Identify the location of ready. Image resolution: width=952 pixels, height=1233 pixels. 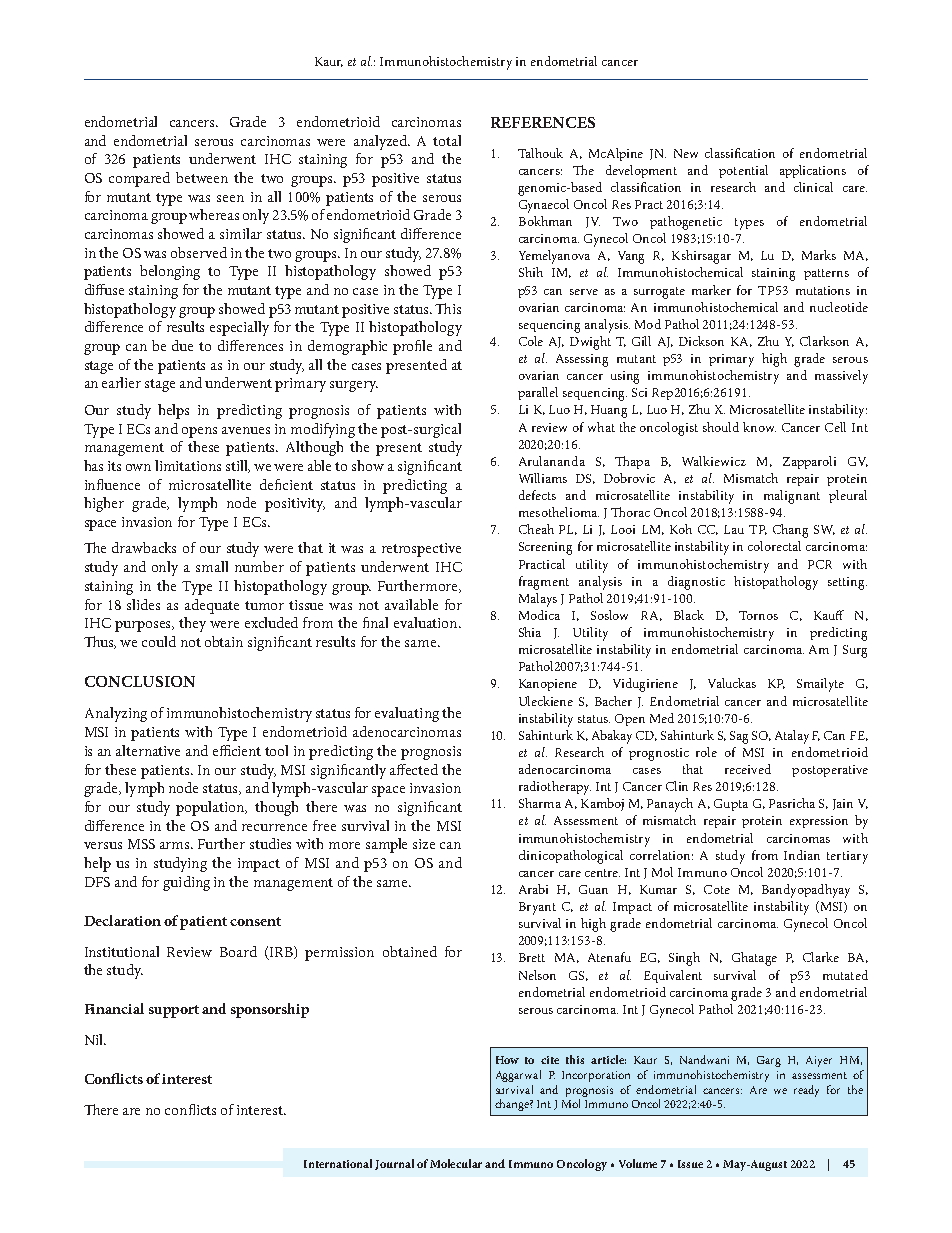
(806, 1091).
